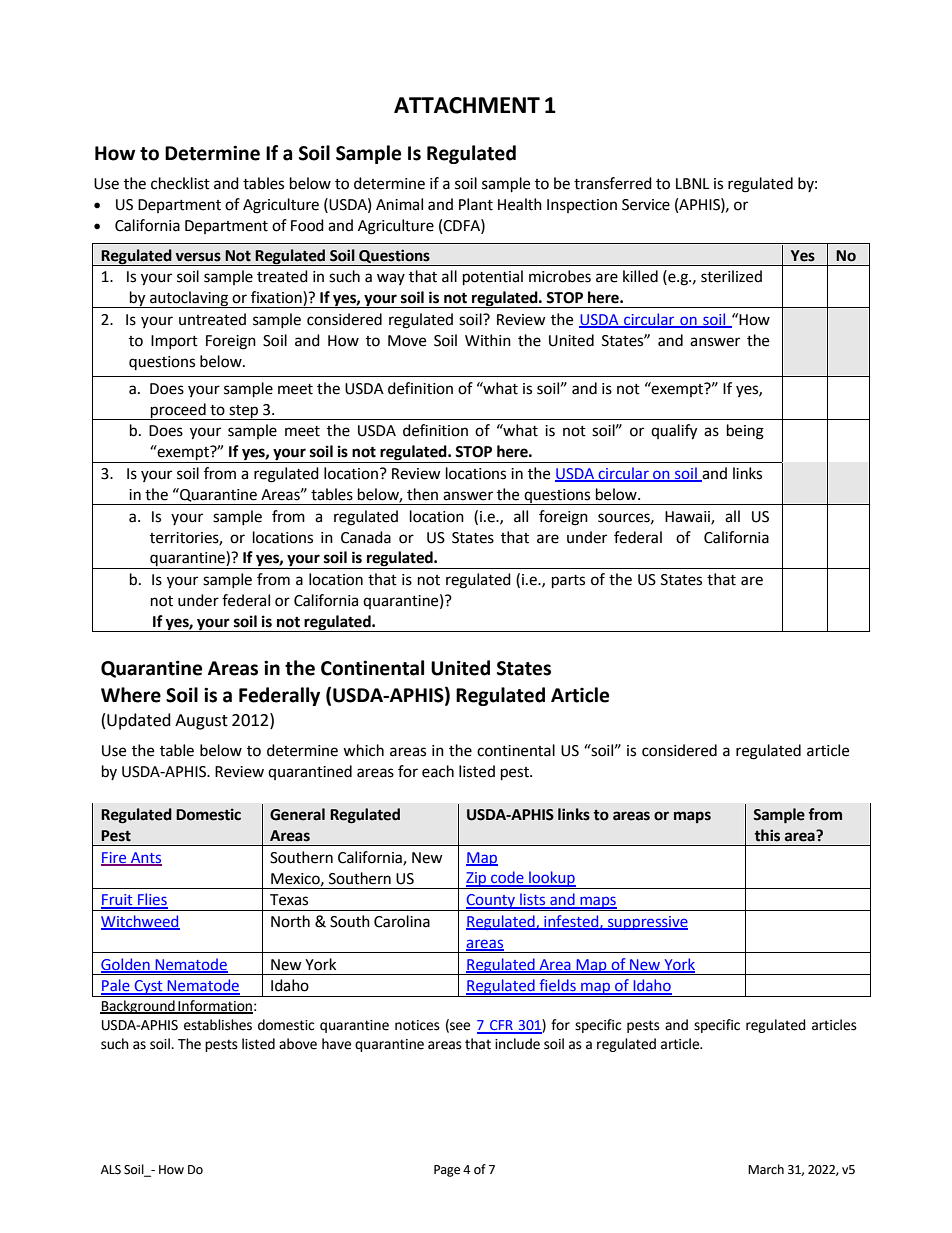  Describe the element at coordinates (646, 205) in the screenshot. I see `Service` at that location.
